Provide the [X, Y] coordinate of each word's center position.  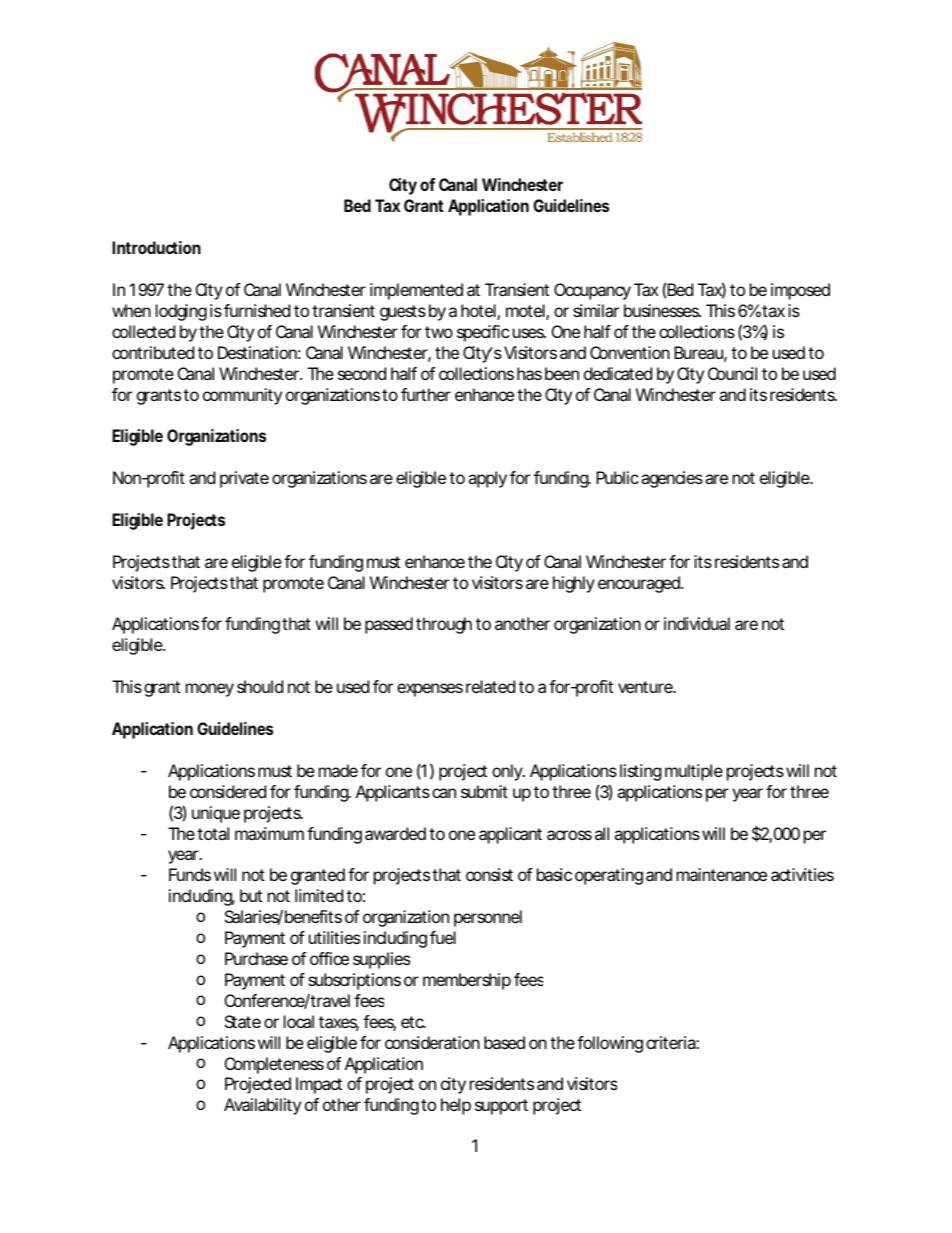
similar [596, 310]
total [213, 833]
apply [487, 479]
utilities [334, 937]
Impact [319, 1085]
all [602, 833]
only [507, 772]
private [244, 479]
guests [403, 313]
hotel [478, 310]
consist [489, 874]
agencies [672, 479]
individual [697, 623]
